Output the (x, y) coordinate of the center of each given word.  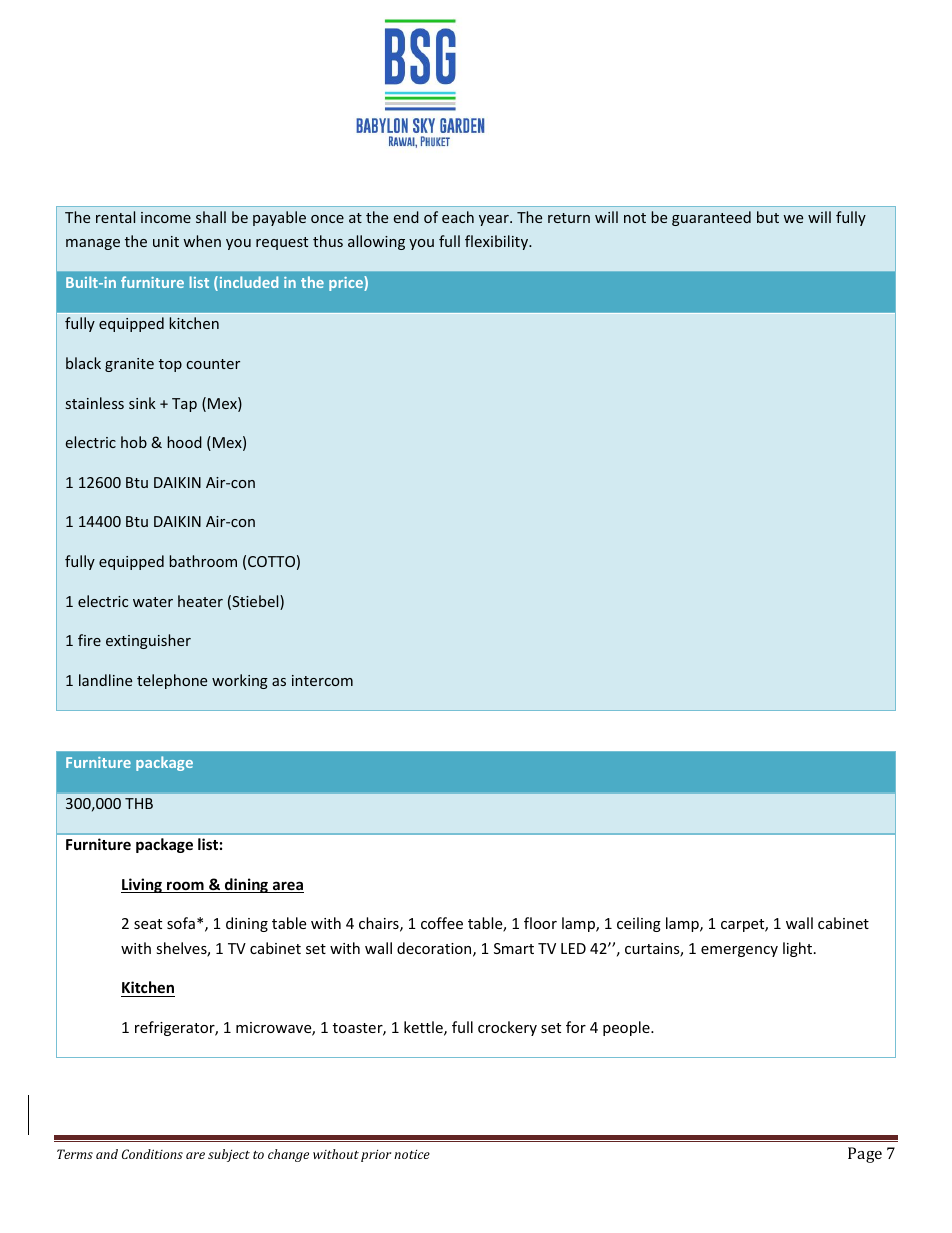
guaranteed (711, 218)
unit (166, 241)
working (240, 681)
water (153, 602)
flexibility (497, 242)
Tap (184, 405)
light (799, 949)
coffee (442, 923)
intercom (322, 680)
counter (213, 364)
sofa (181, 923)
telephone (172, 681)
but (768, 217)
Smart (514, 948)
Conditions (152, 1154)
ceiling (639, 924)
